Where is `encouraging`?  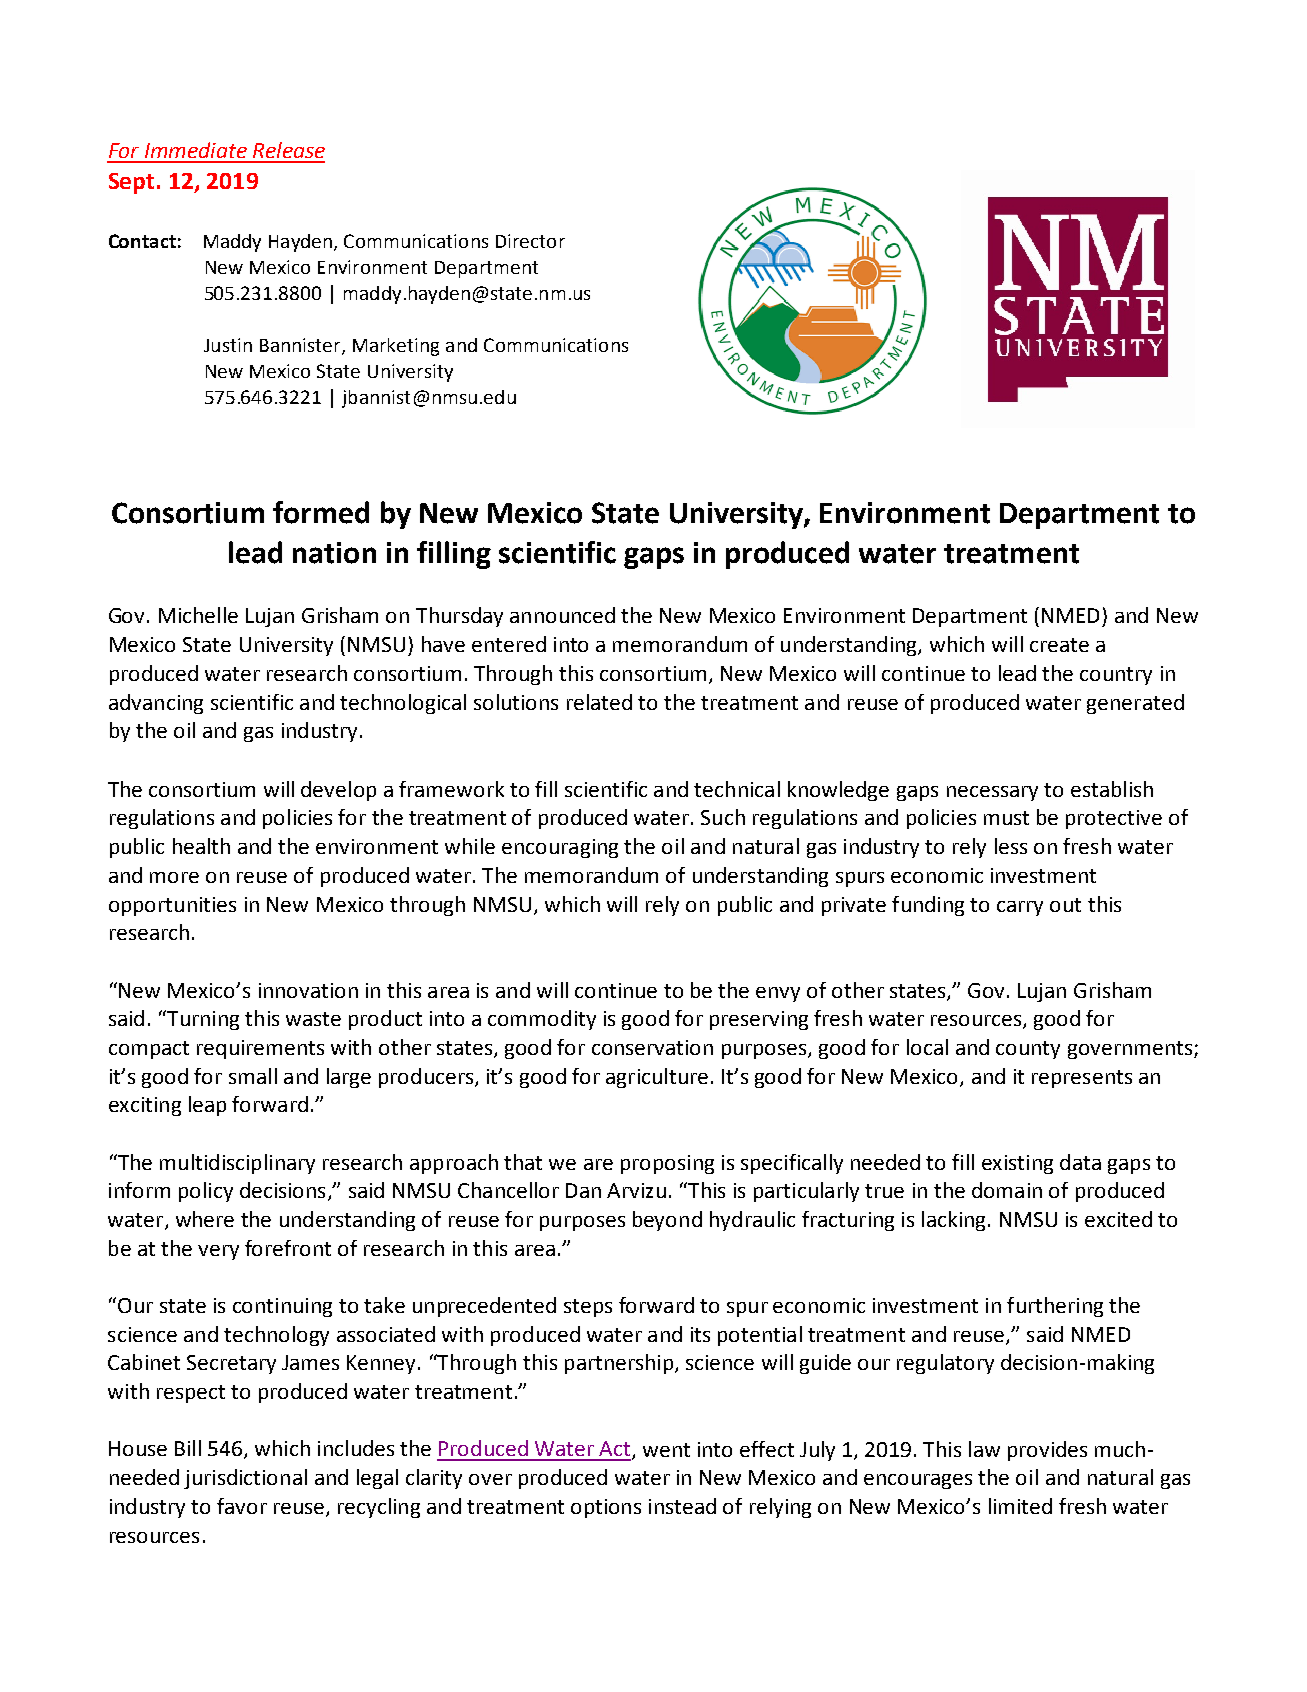 encouraging is located at coordinates (560, 848).
